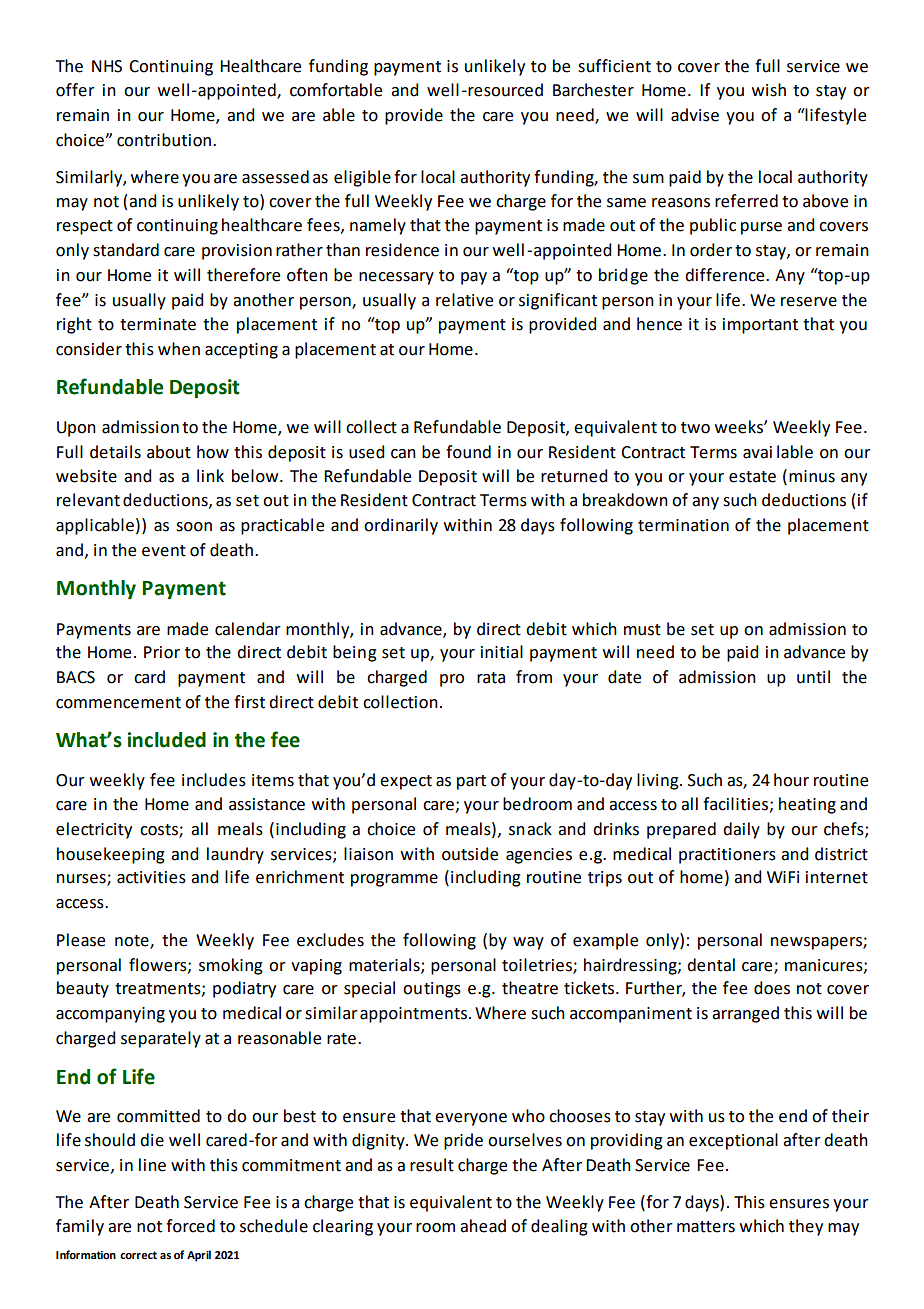 The width and height of the image is (924, 1309). I want to click on wish, so click(769, 90).
